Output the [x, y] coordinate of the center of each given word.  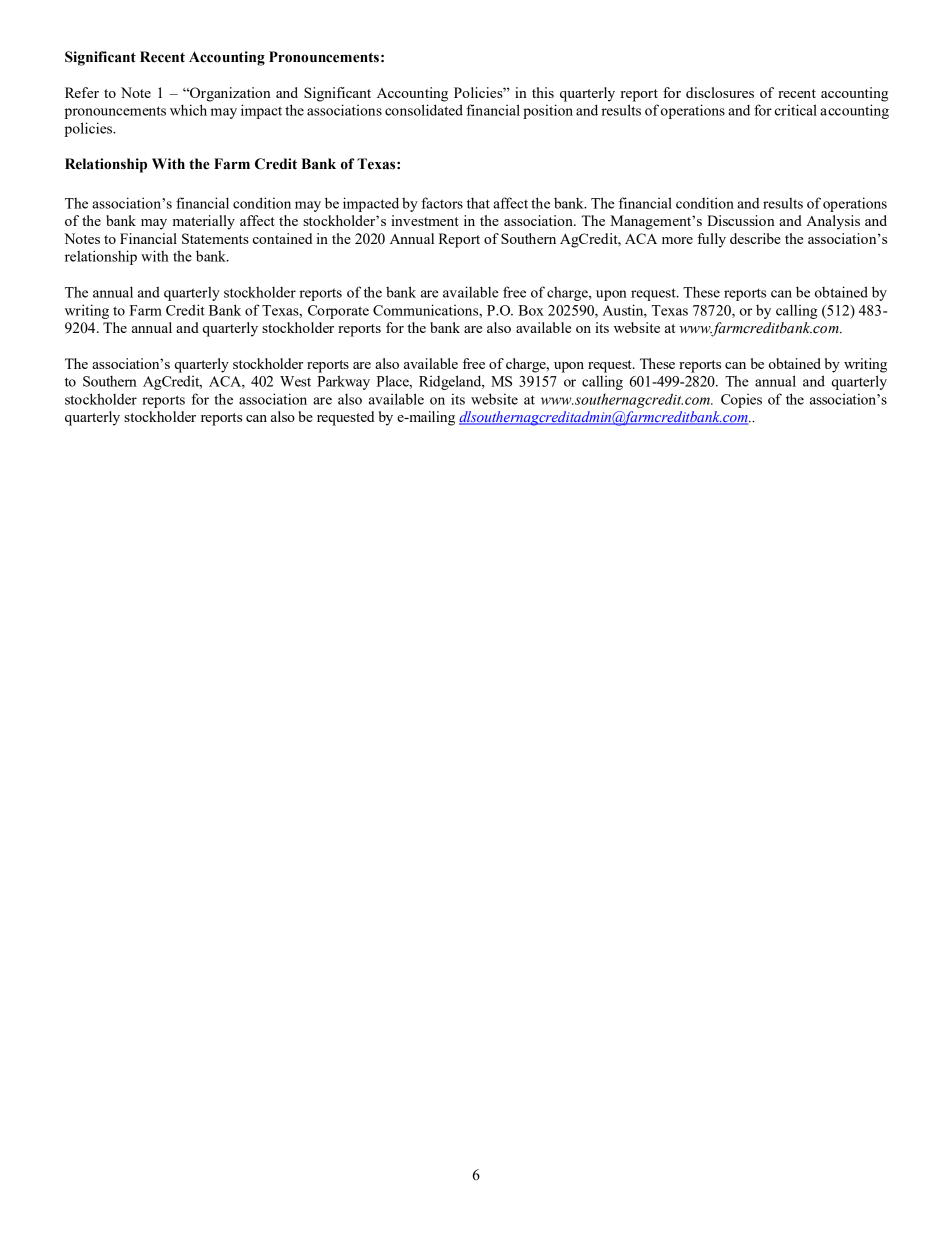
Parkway [343, 382]
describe [755, 238]
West [295, 381]
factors [442, 203]
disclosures [720, 92]
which [188, 110]
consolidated [424, 110]
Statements [215, 238]
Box [531, 310]
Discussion [741, 220]
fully [711, 240]
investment [425, 220]
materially [204, 222]
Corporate [338, 312]
